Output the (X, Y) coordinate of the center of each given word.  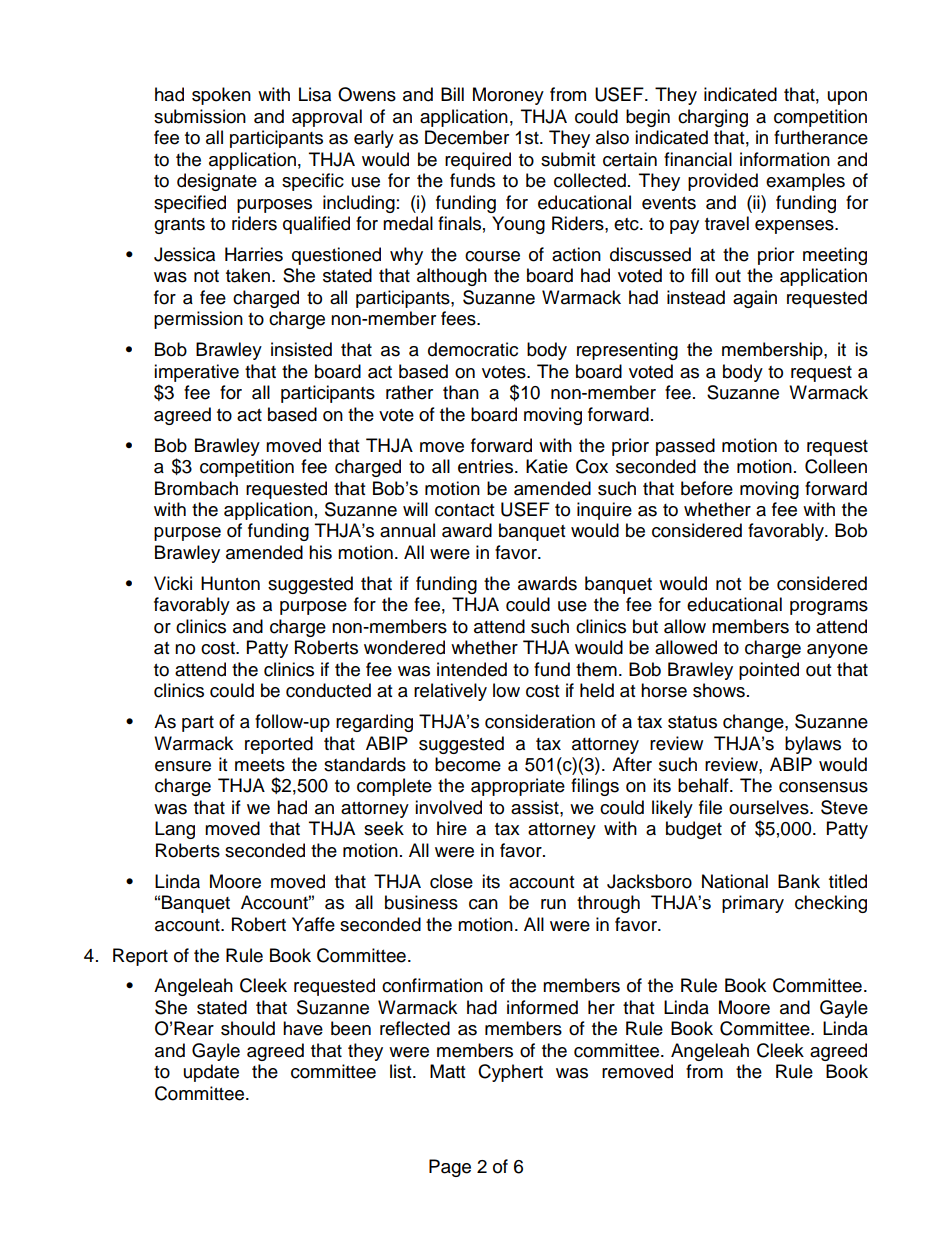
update (211, 1073)
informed (542, 1007)
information (785, 159)
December (467, 137)
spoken (221, 96)
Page (450, 1168)
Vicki (173, 583)
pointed (769, 671)
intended (472, 669)
